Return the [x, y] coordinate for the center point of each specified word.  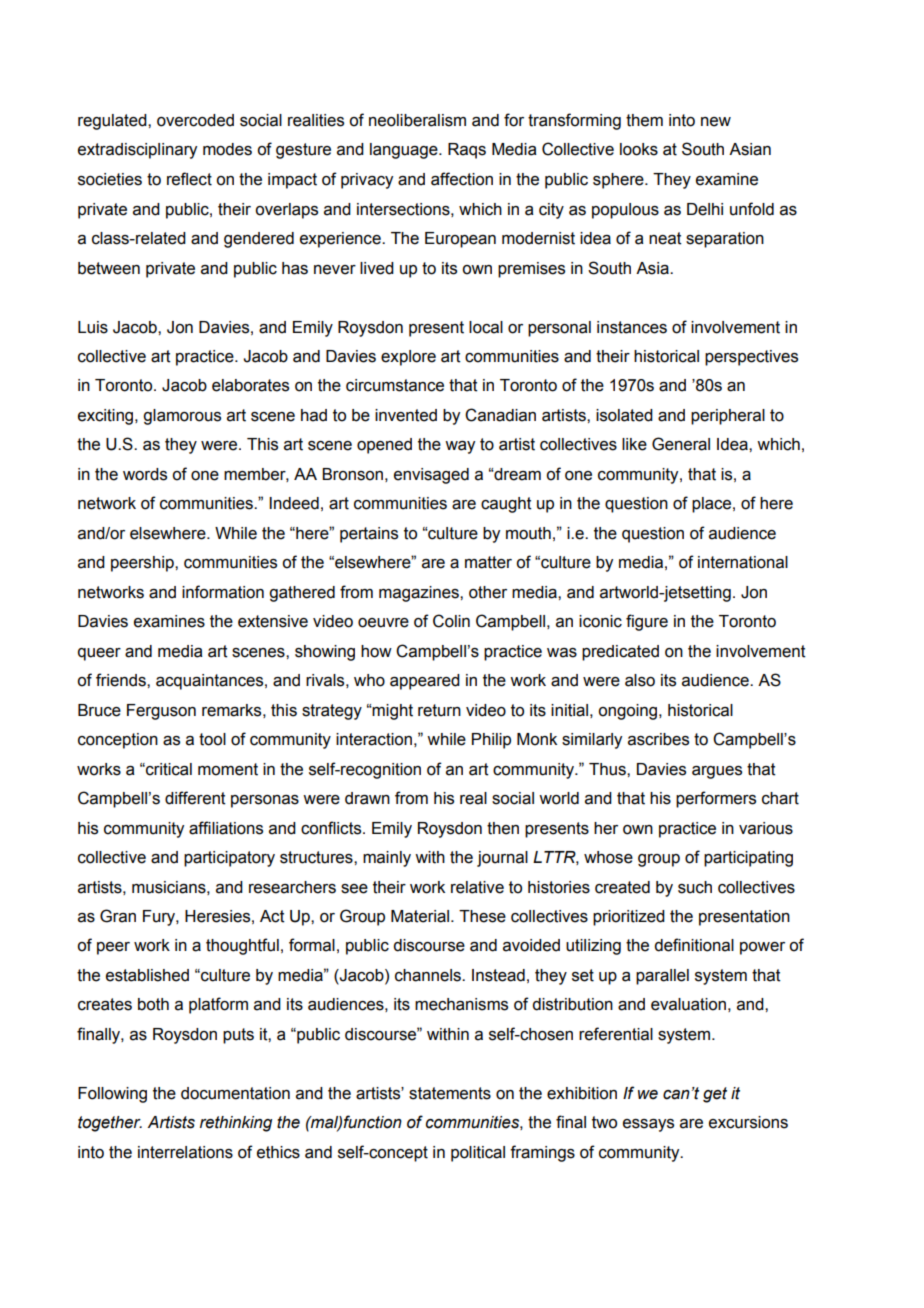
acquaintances [211, 682]
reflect [189, 179]
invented [406, 415]
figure [647, 622]
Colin [451, 621]
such [695, 887]
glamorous [182, 417]
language [405, 151]
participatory [229, 859]
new [716, 122]
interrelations [185, 1152]
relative [477, 887]
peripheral [728, 417]
